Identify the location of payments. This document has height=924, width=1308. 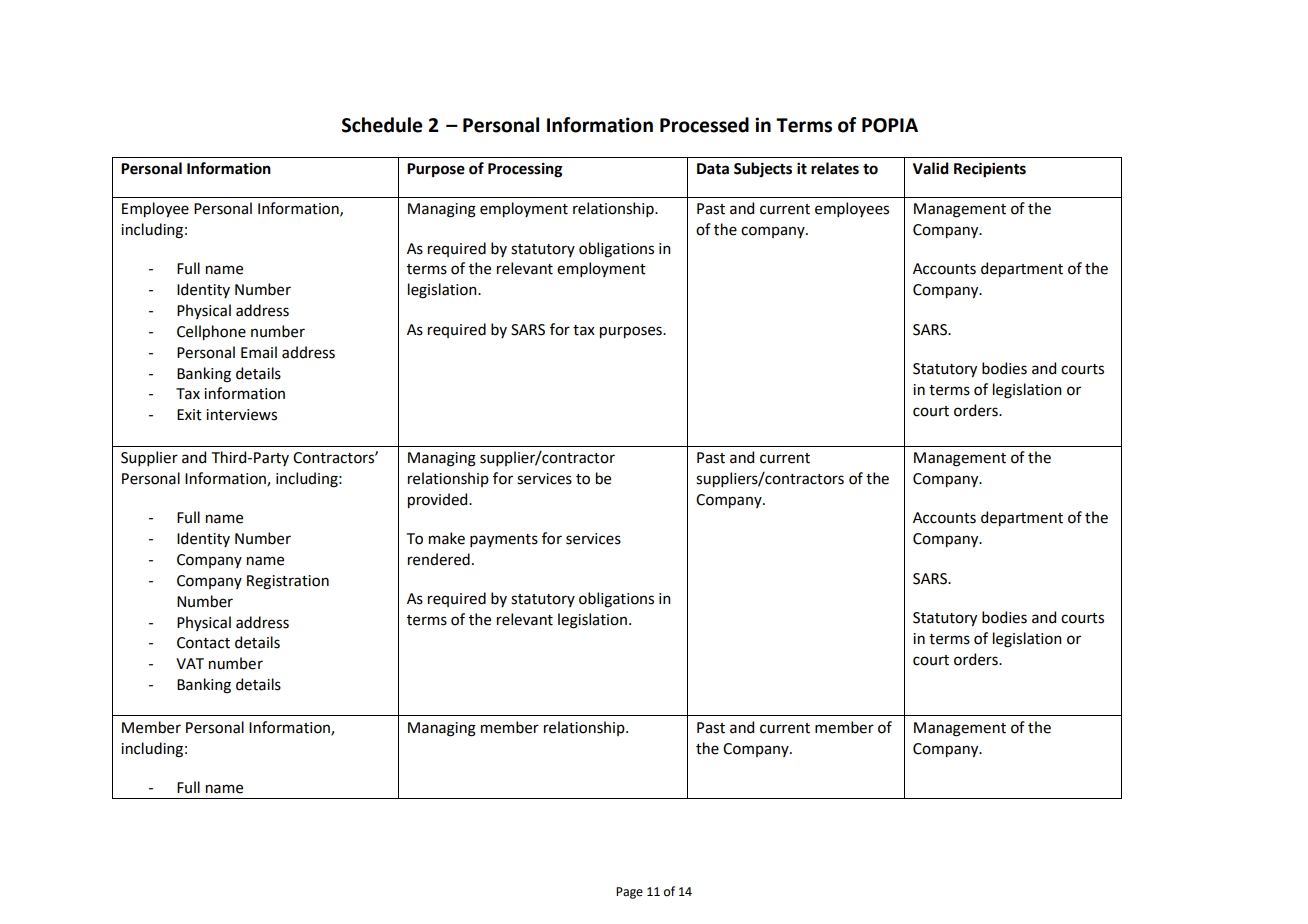
(504, 540).
